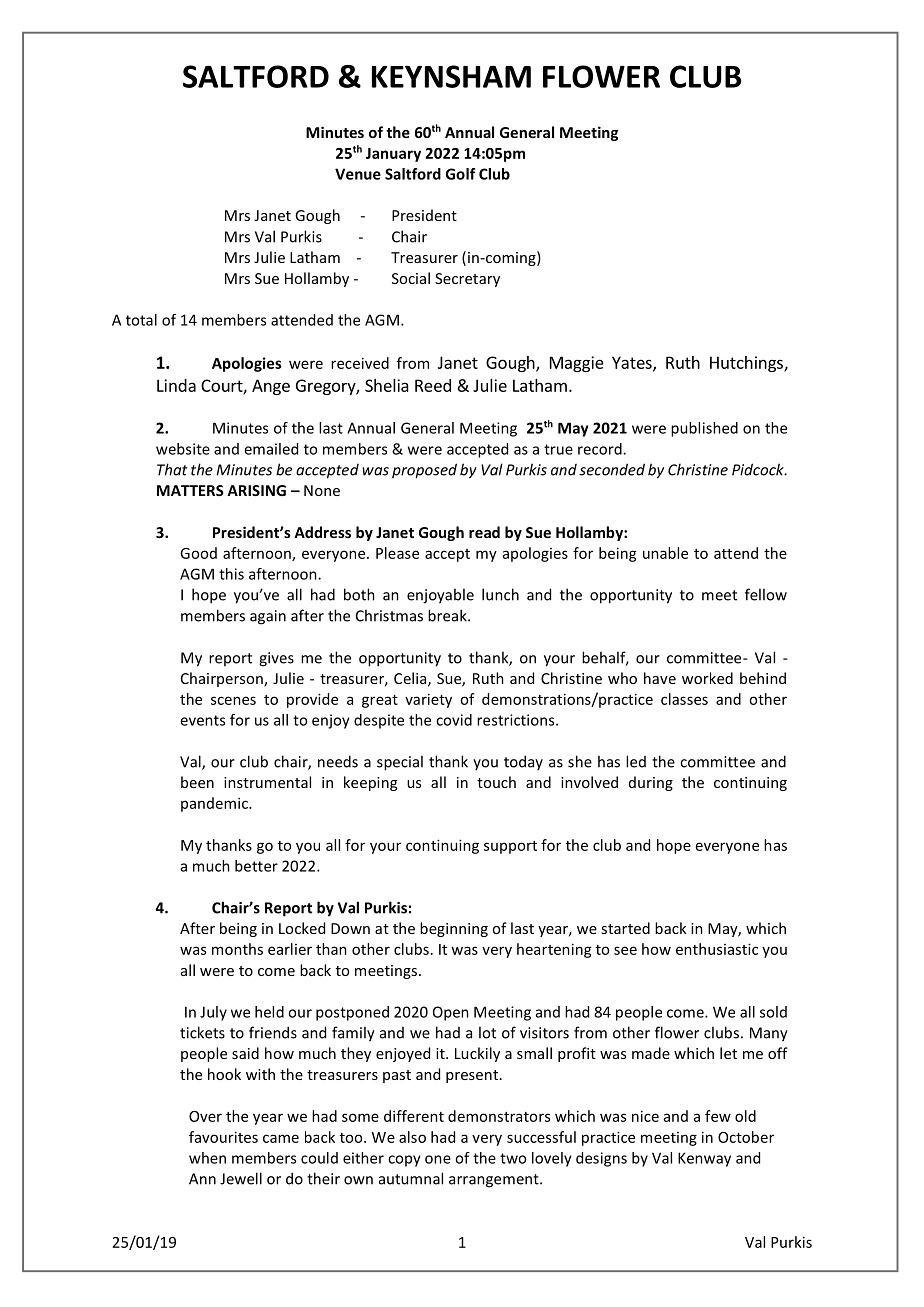 The height and width of the document is (1307, 924). Describe the element at coordinates (460, 174) in the document. I see `Golf` at that location.
